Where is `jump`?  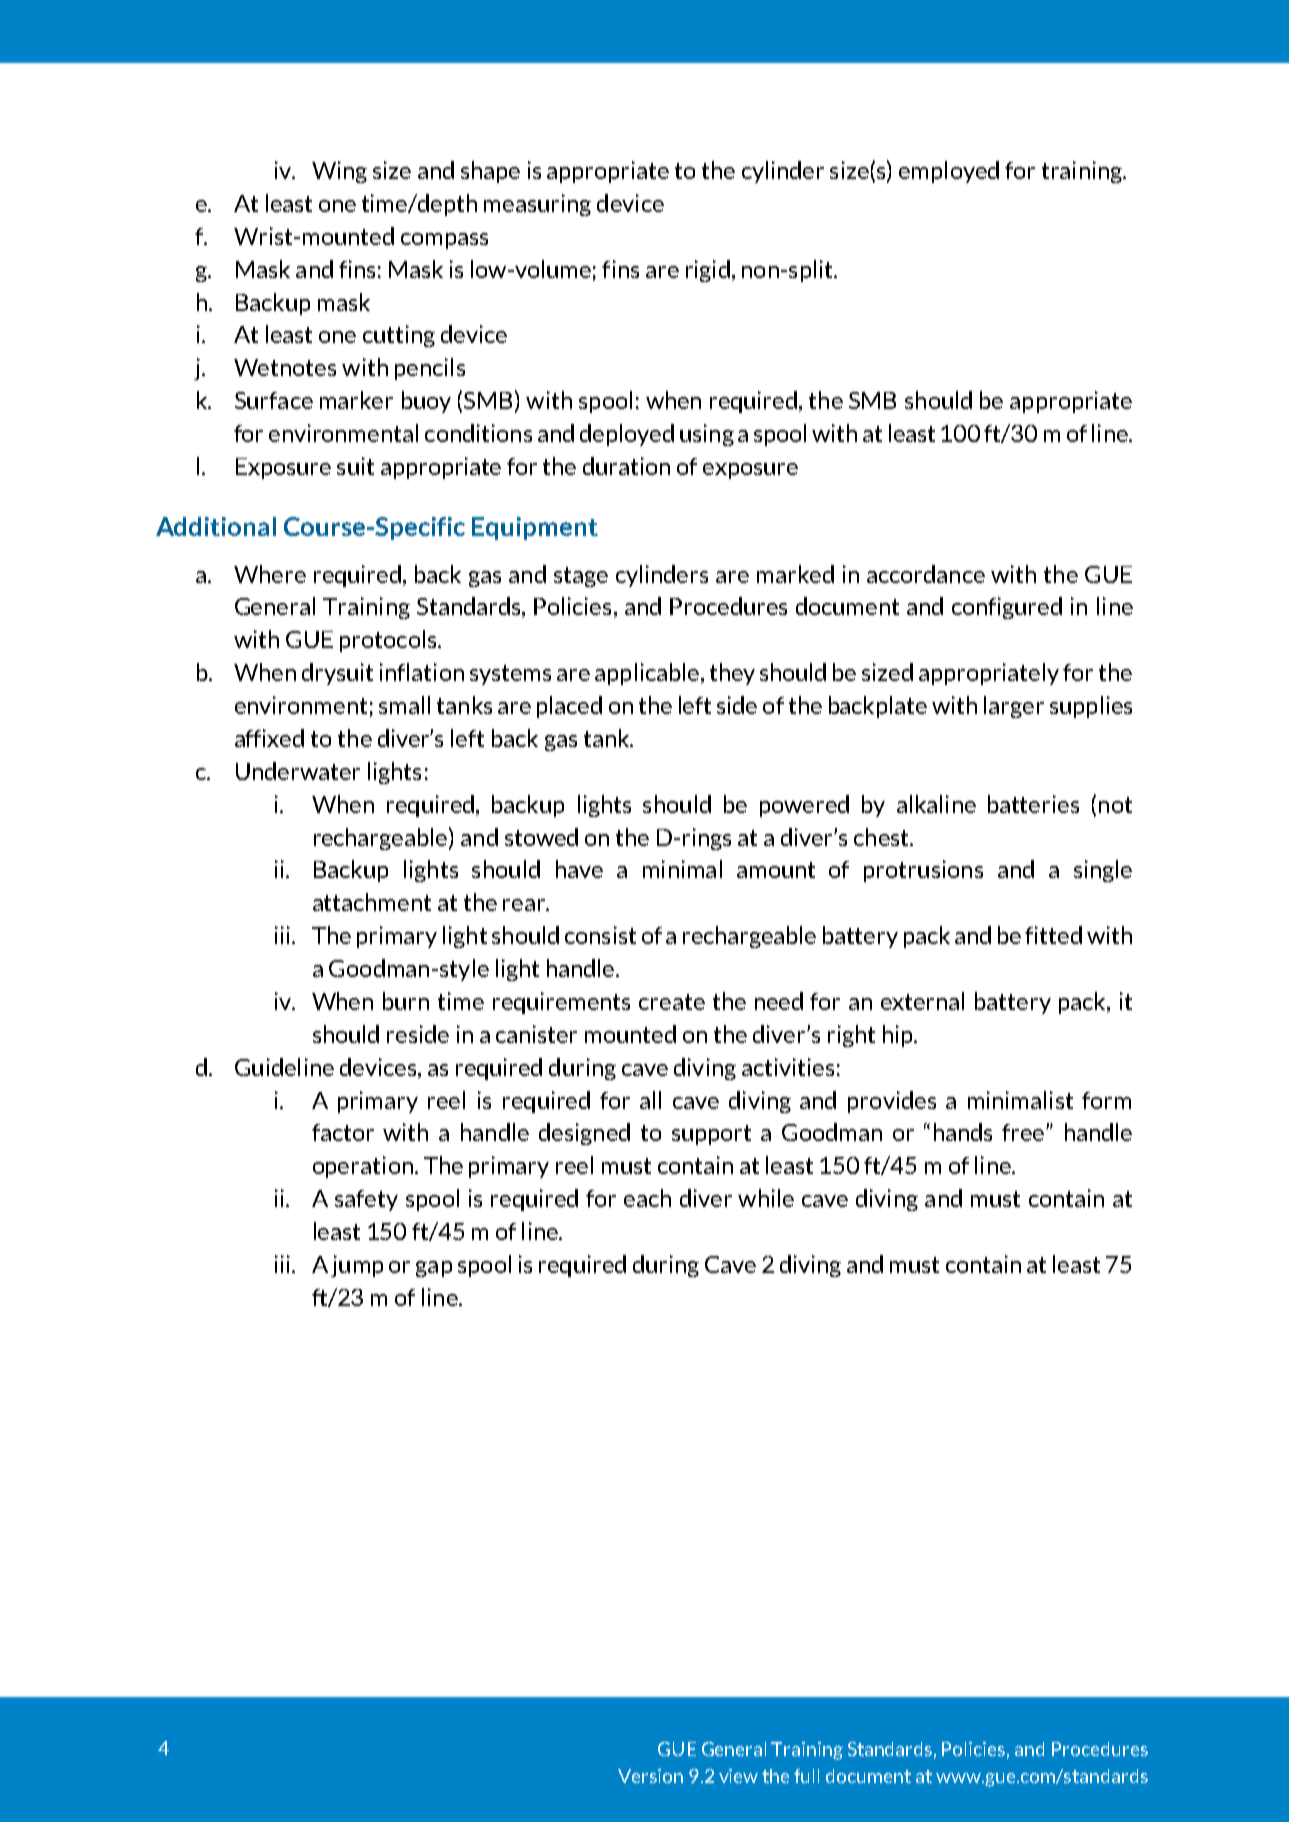
jump is located at coordinates (357, 1266).
